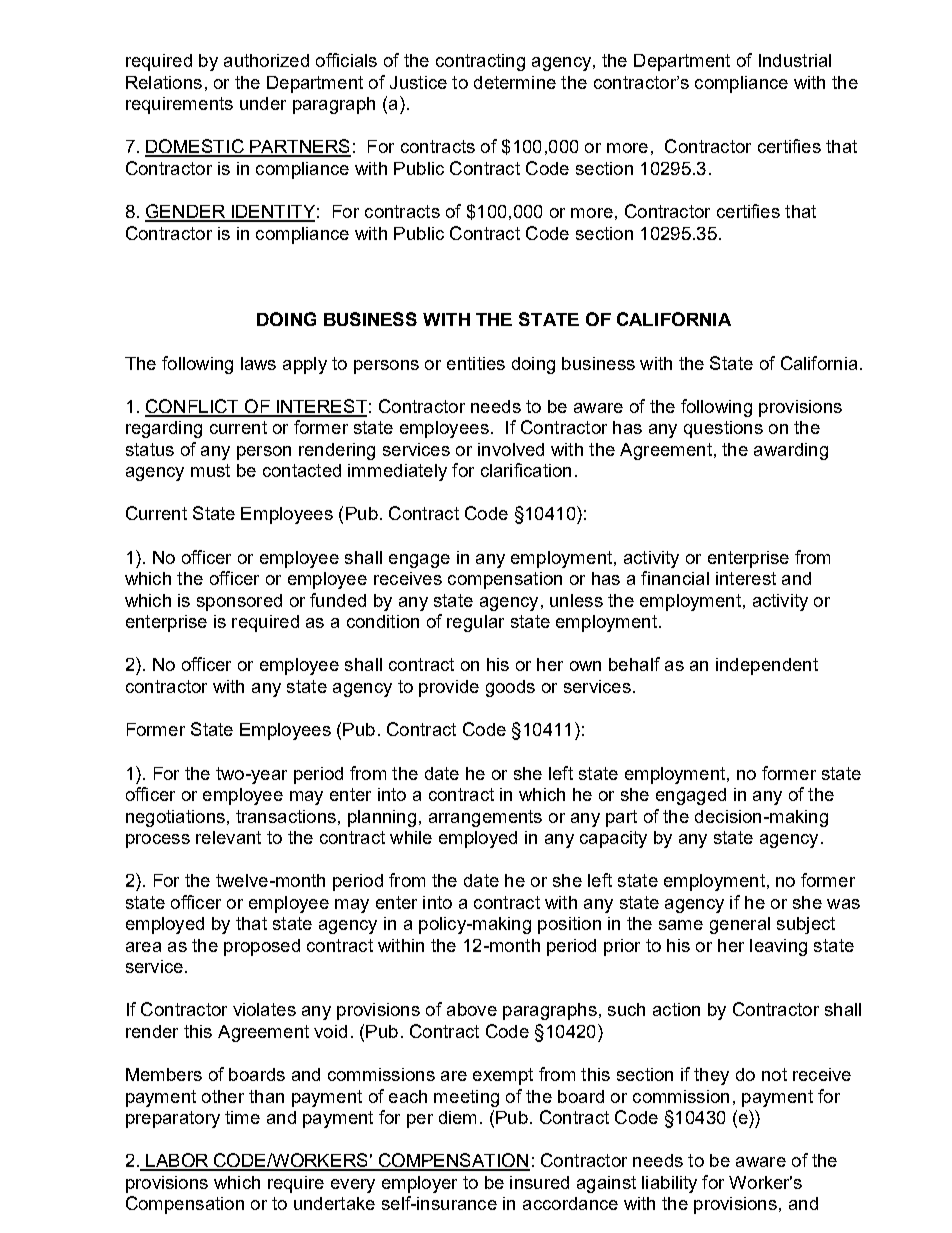 The width and height of the image is (952, 1233). I want to click on authorized, so click(266, 60).
